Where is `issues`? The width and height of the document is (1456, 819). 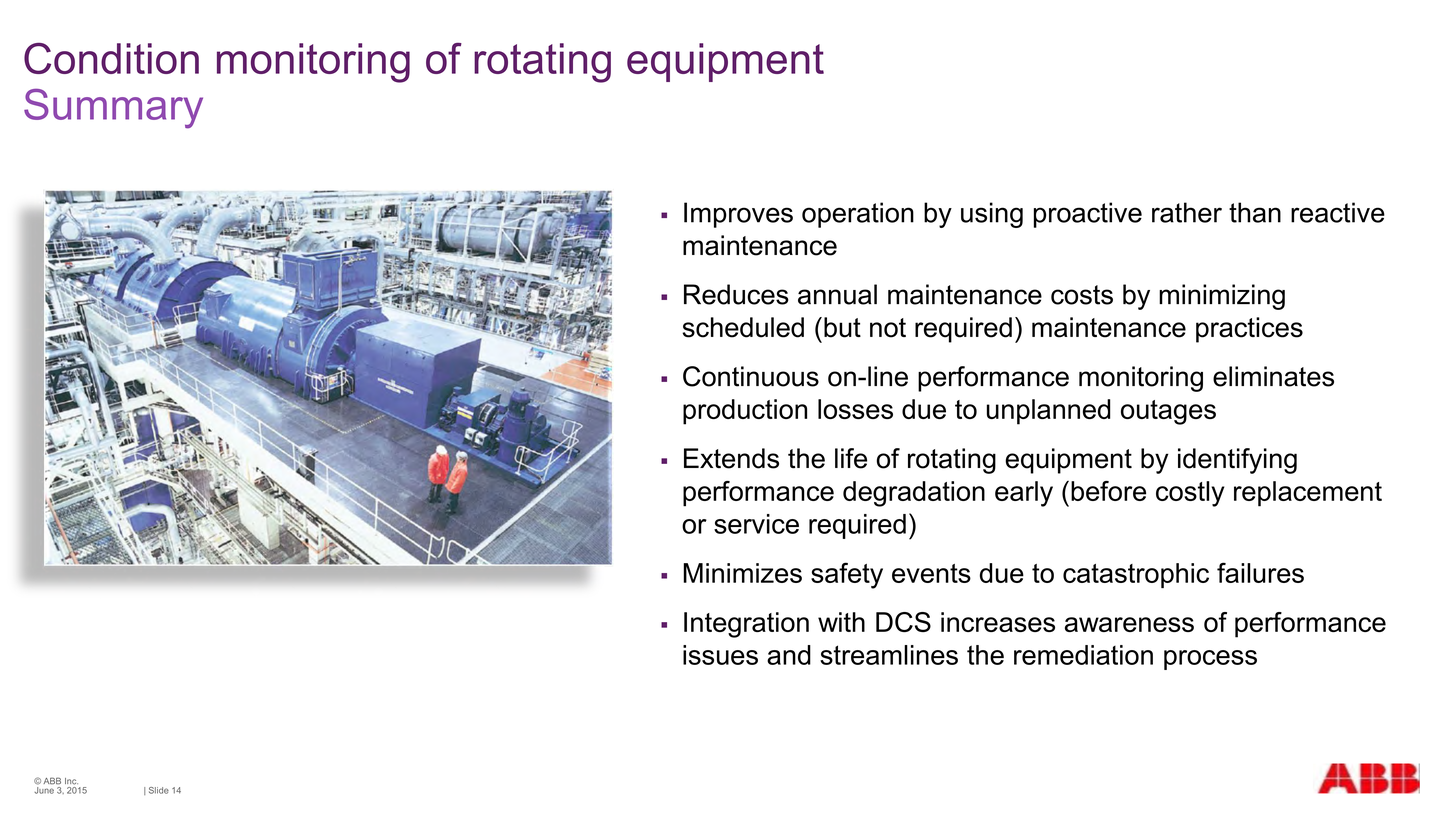
issues is located at coordinates (720, 655).
